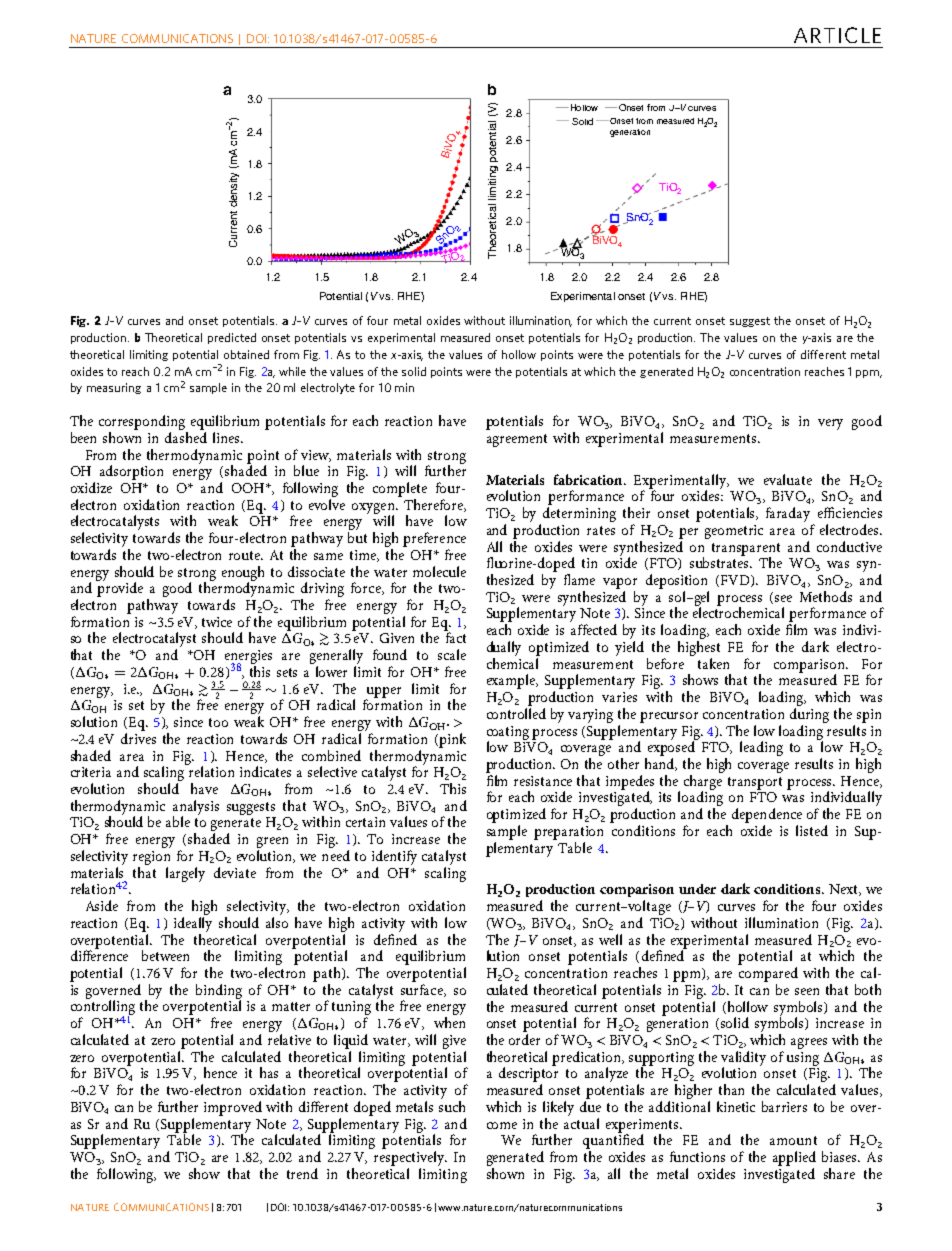 The height and width of the screenshot is (1251, 952). What do you see at coordinates (830, 424) in the screenshot?
I see `very` at bounding box center [830, 424].
